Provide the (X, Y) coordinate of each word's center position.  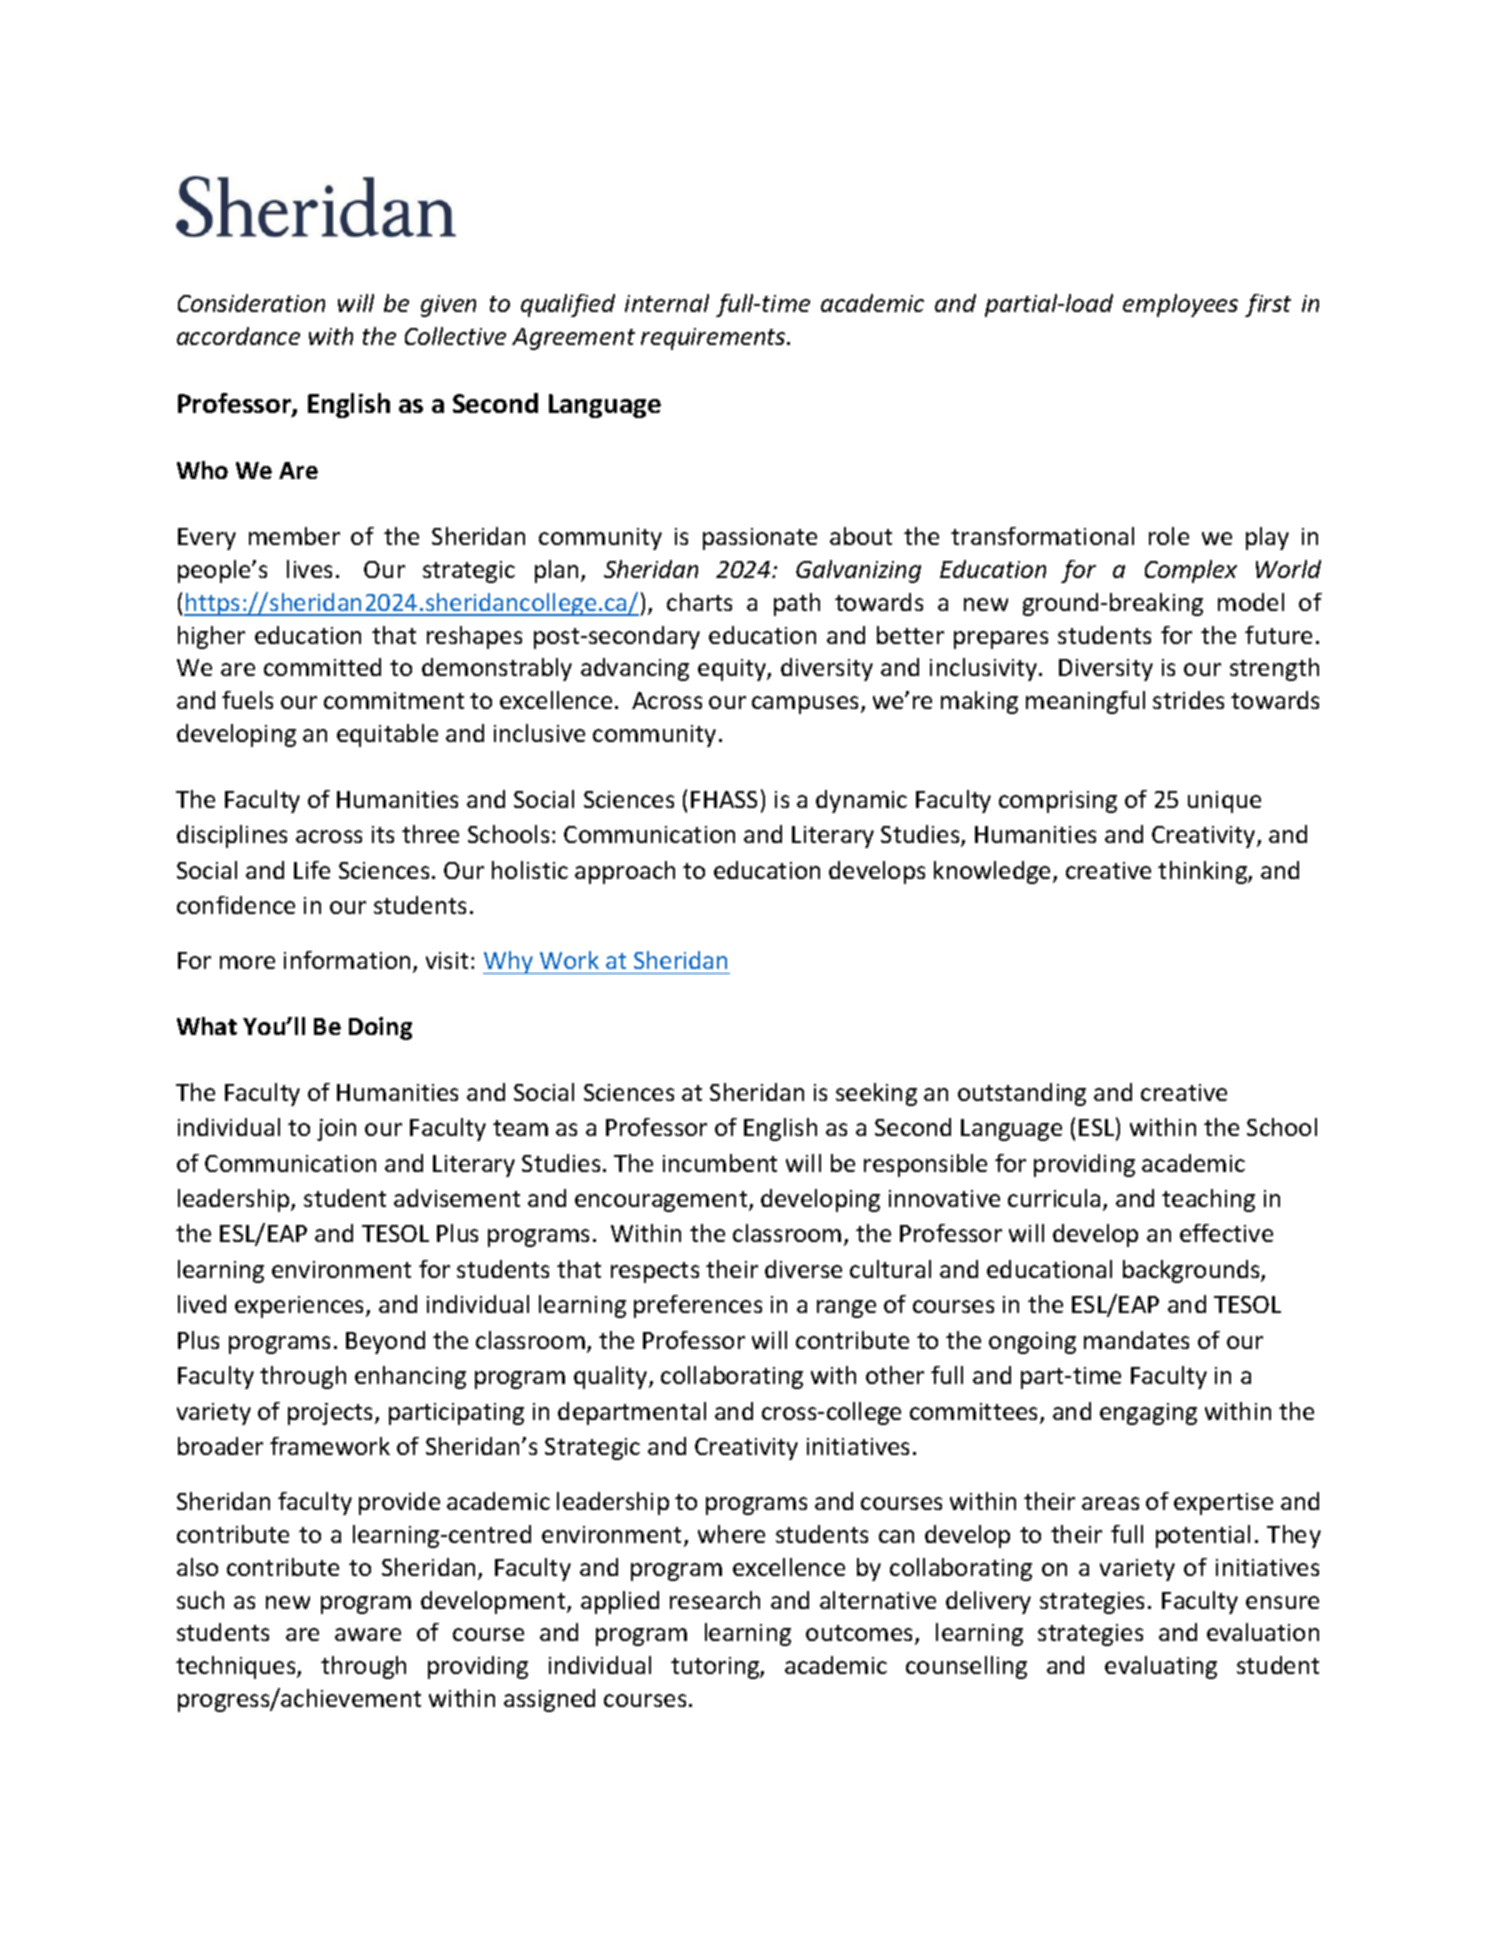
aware (368, 1634)
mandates (1136, 1340)
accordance (238, 336)
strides (1188, 700)
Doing (380, 1028)
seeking (876, 1094)
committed (322, 667)
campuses (807, 705)
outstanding (1022, 1094)
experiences (301, 1307)
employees (1180, 305)
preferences (698, 1306)
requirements (714, 339)
